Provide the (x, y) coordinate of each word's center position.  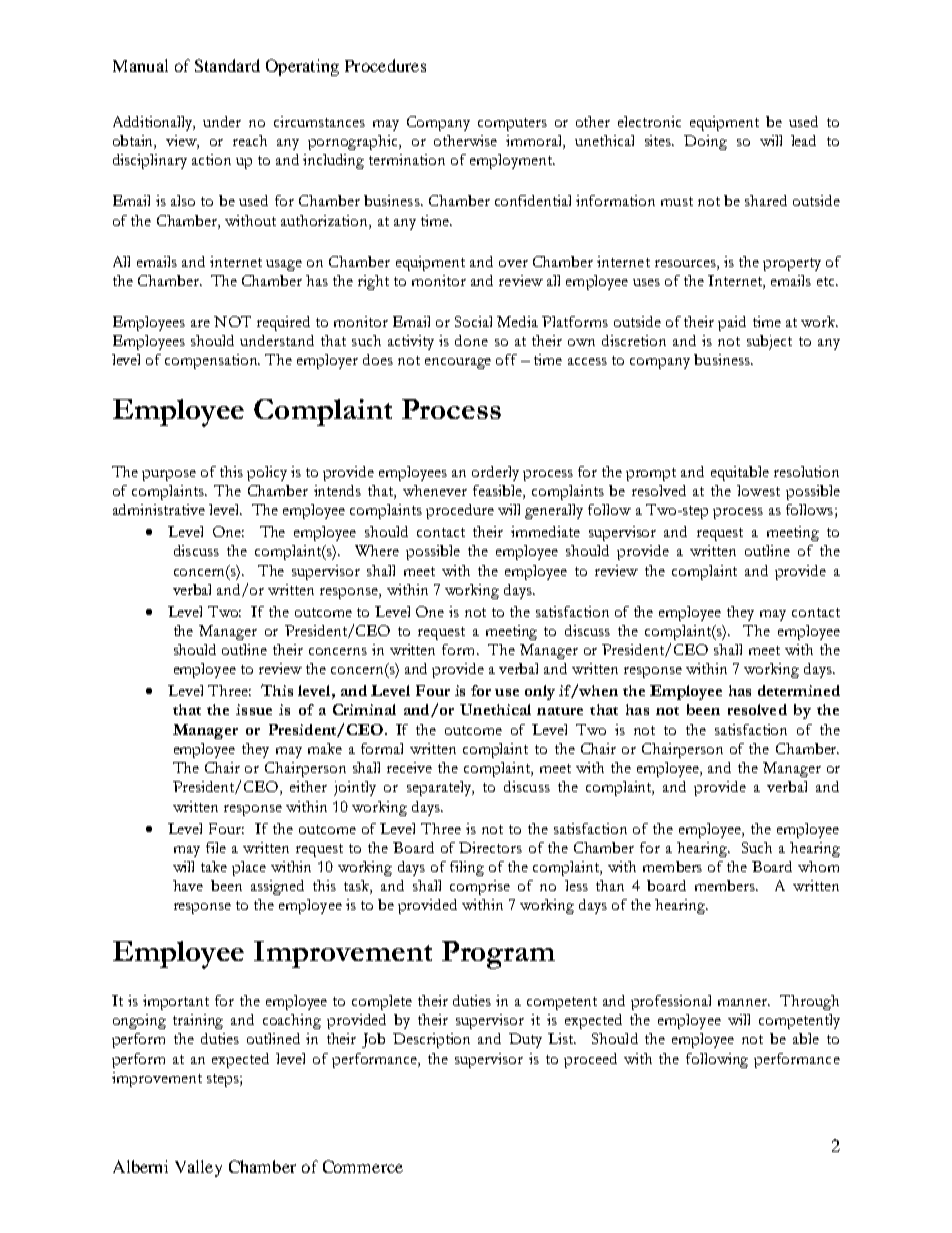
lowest (758, 490)
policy (267, 473)
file (216, 847)
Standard (227, 65)
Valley (198, 1168)
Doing (705, 142)
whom (818, 866)
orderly (495, 473)
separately (440, 788)
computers (512, 124)
